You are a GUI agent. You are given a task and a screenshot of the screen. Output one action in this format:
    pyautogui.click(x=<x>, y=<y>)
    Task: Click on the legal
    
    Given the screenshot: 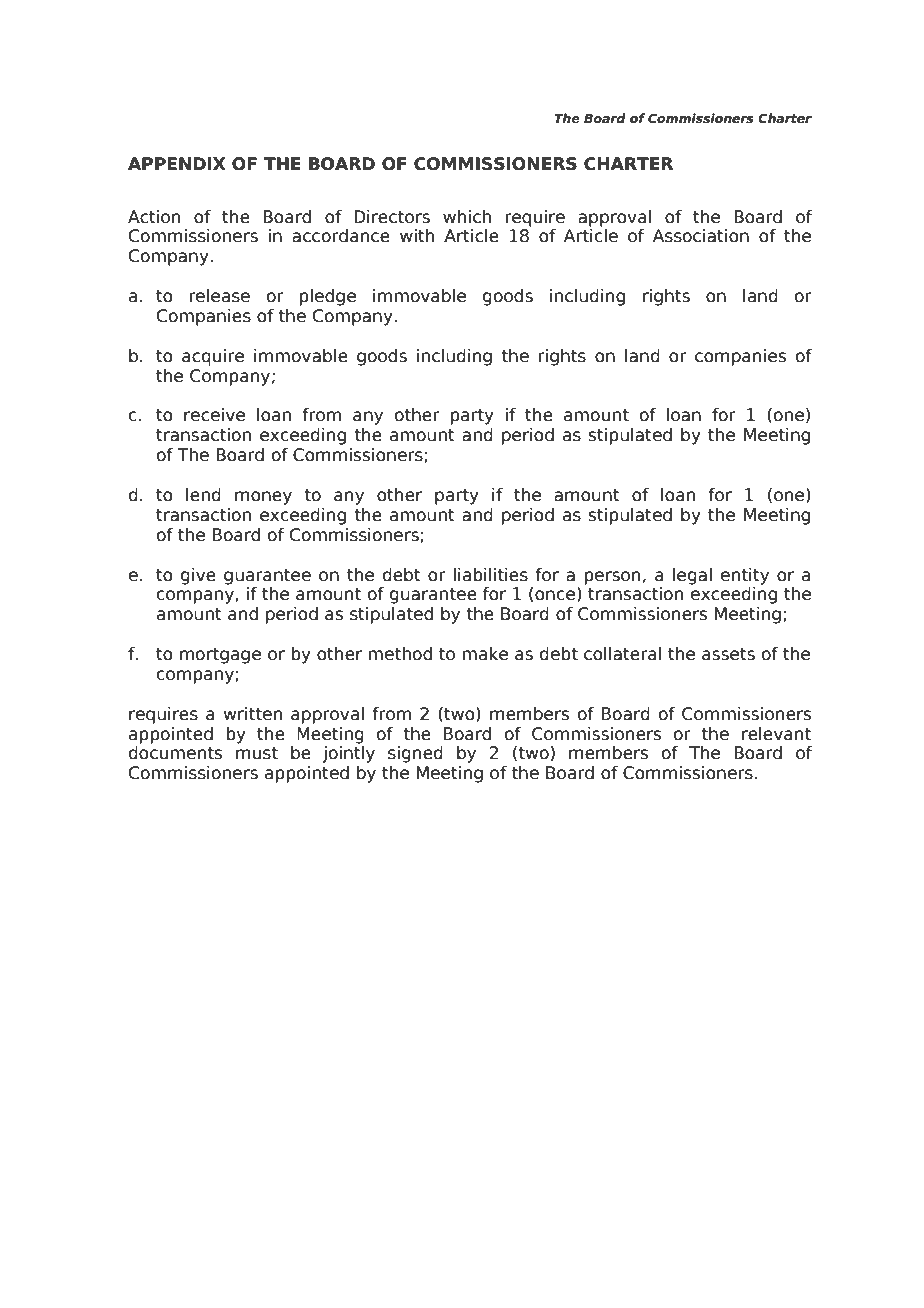 What is the action you would take?
    pyautogui.click(x=692, y=576)
